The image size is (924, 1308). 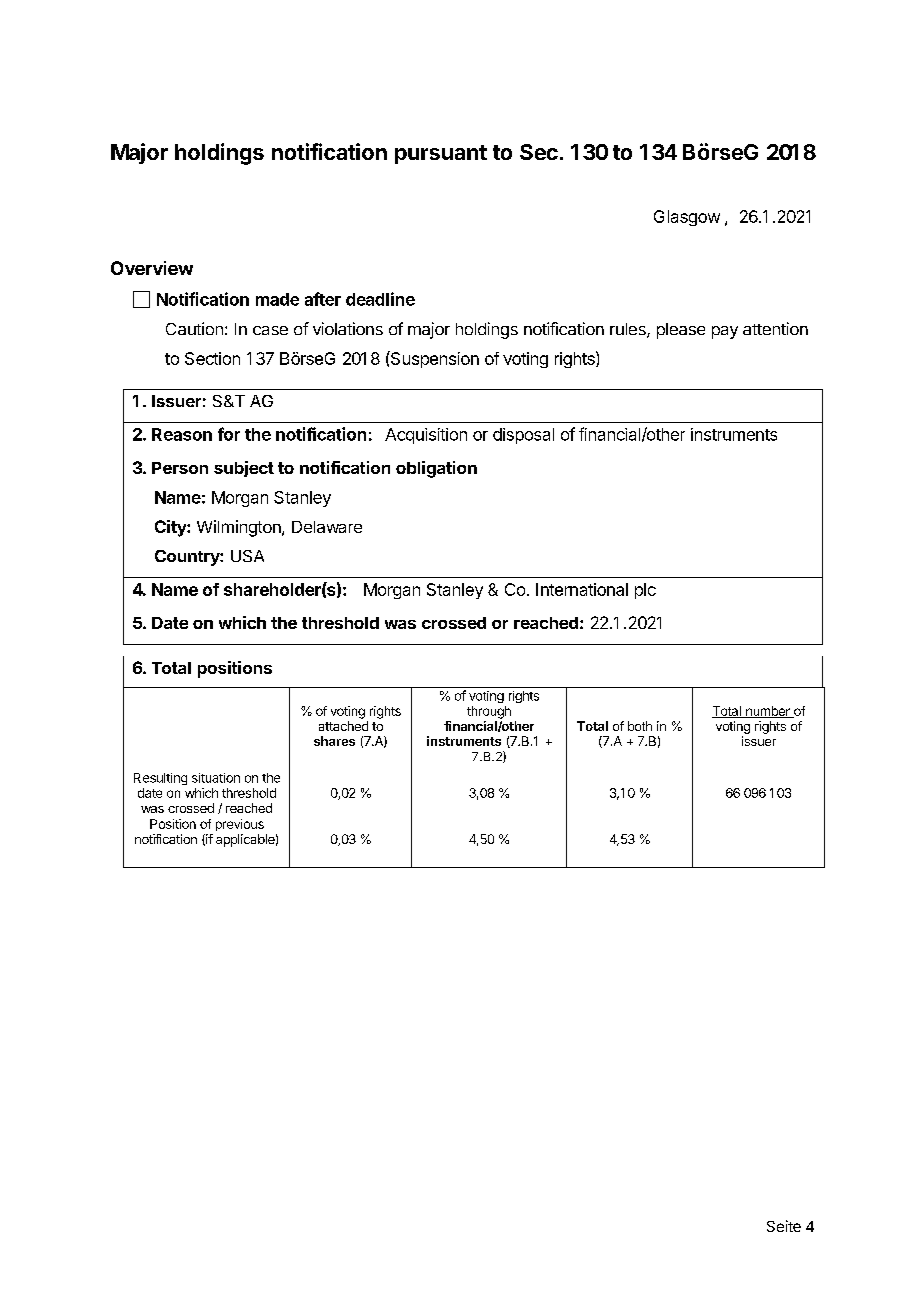 I want to click on situation, so click(x=216, y=778).
